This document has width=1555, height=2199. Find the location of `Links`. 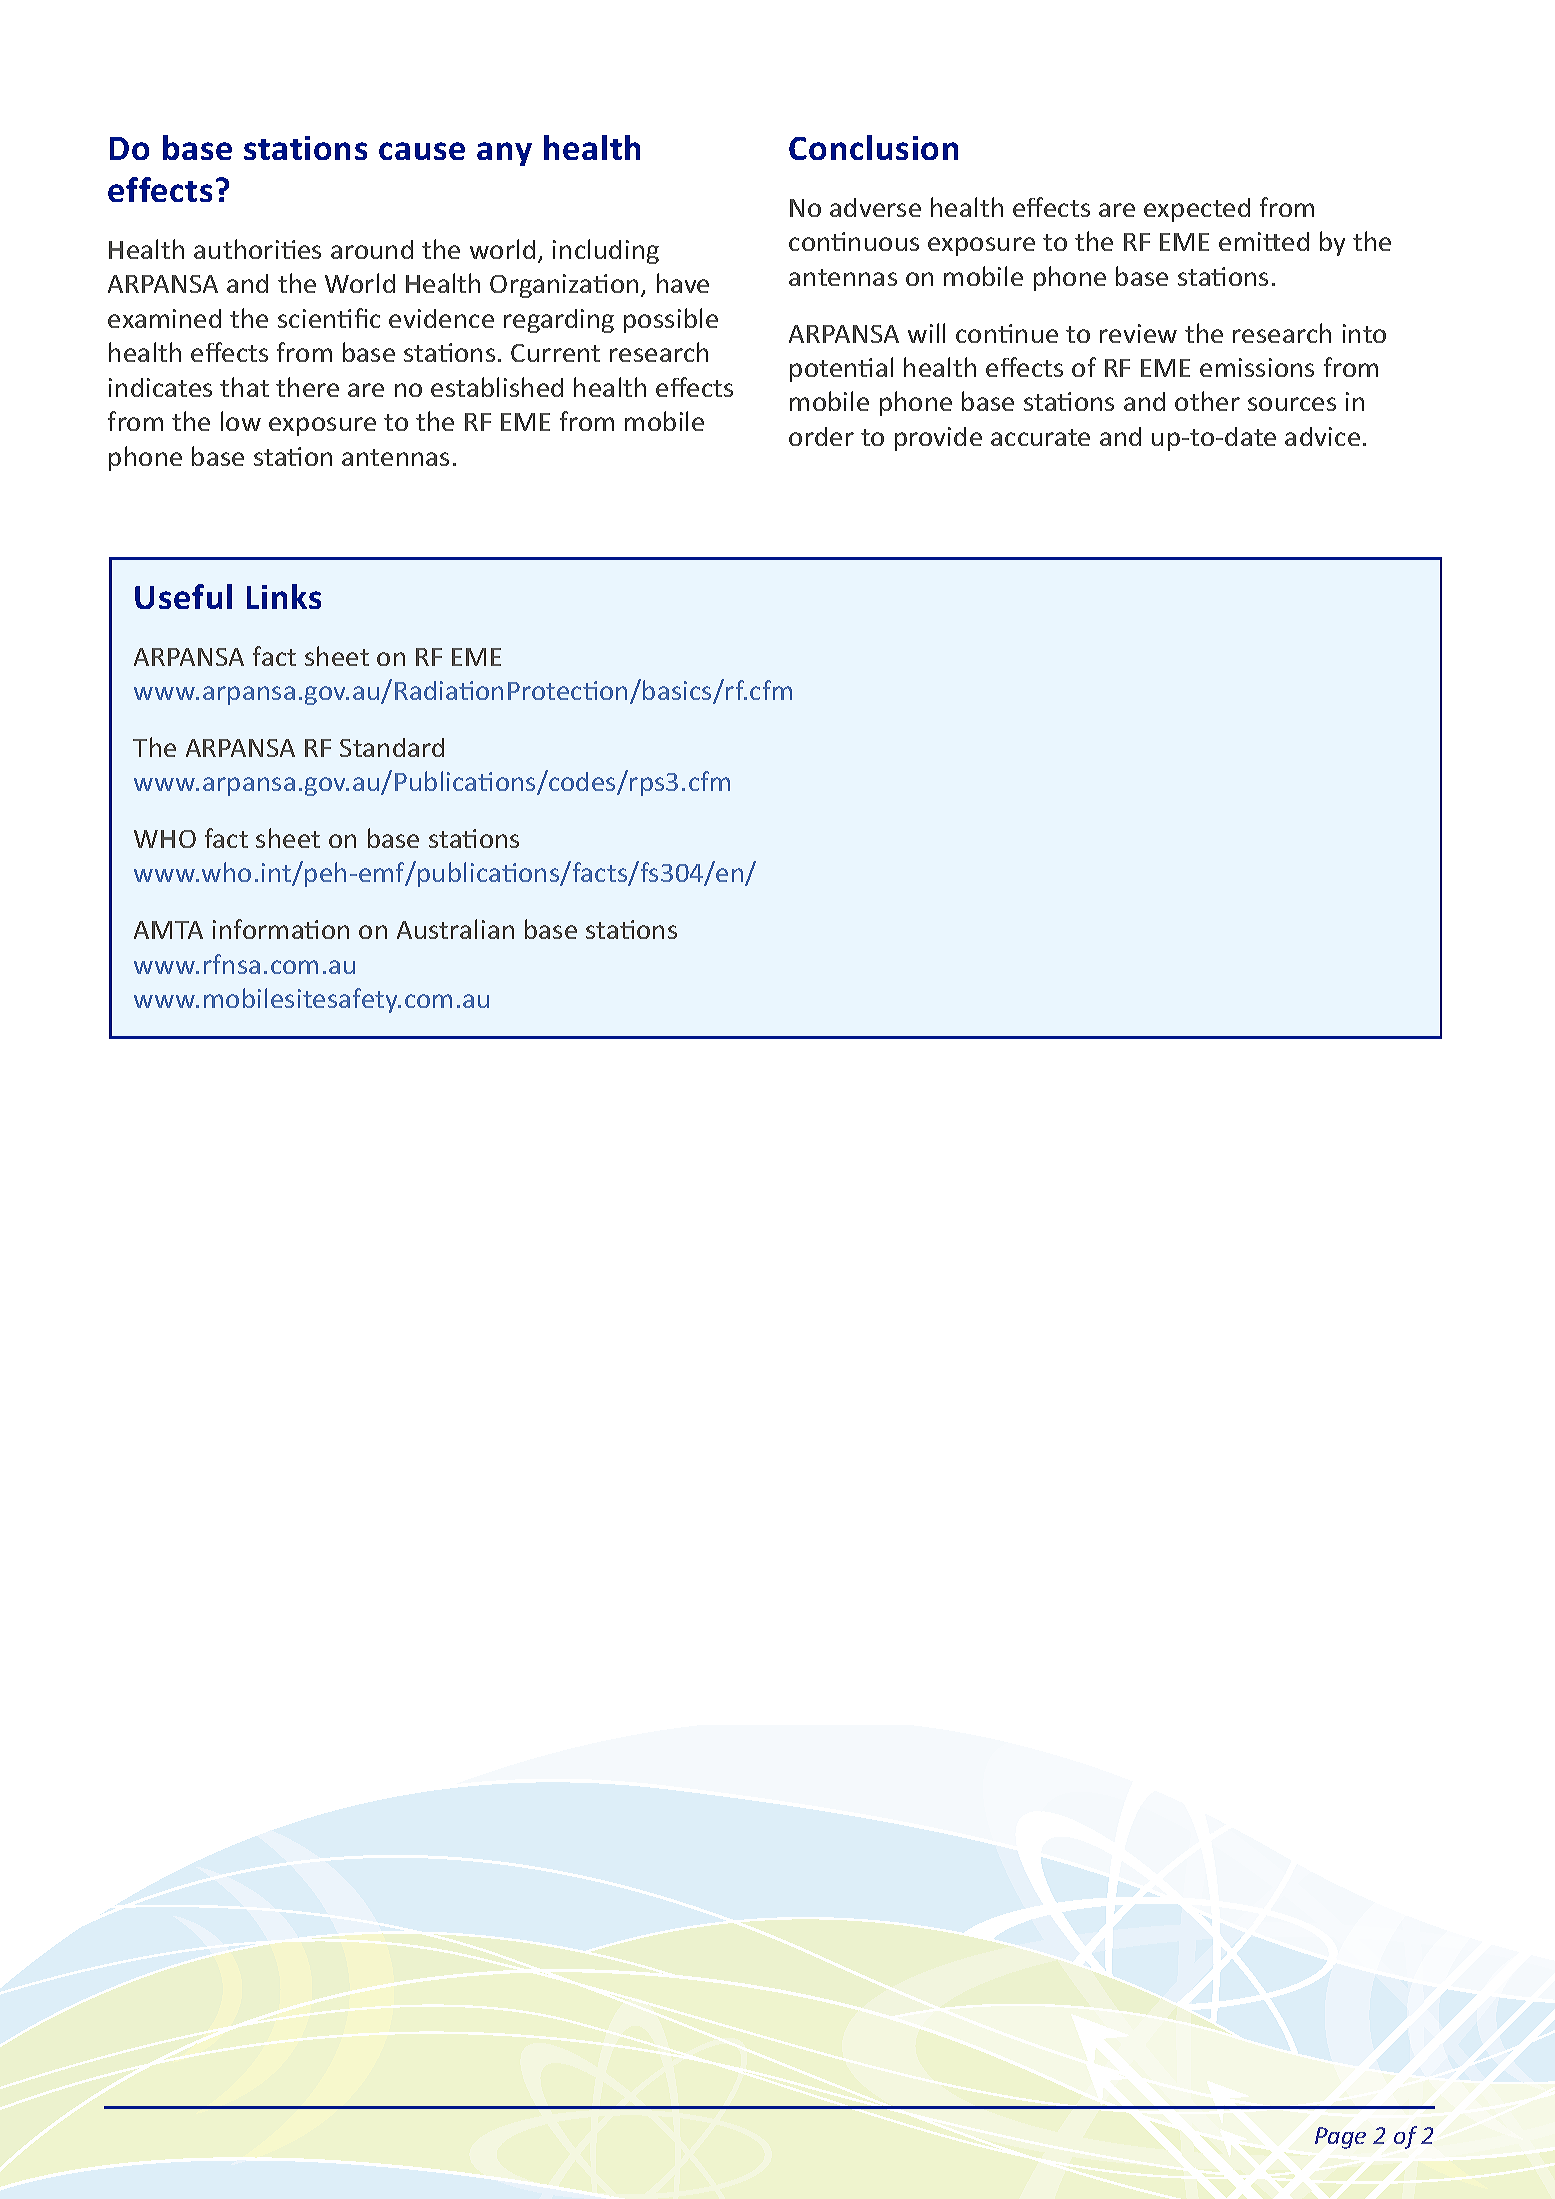

Links is located at coordinates (284, 596).
